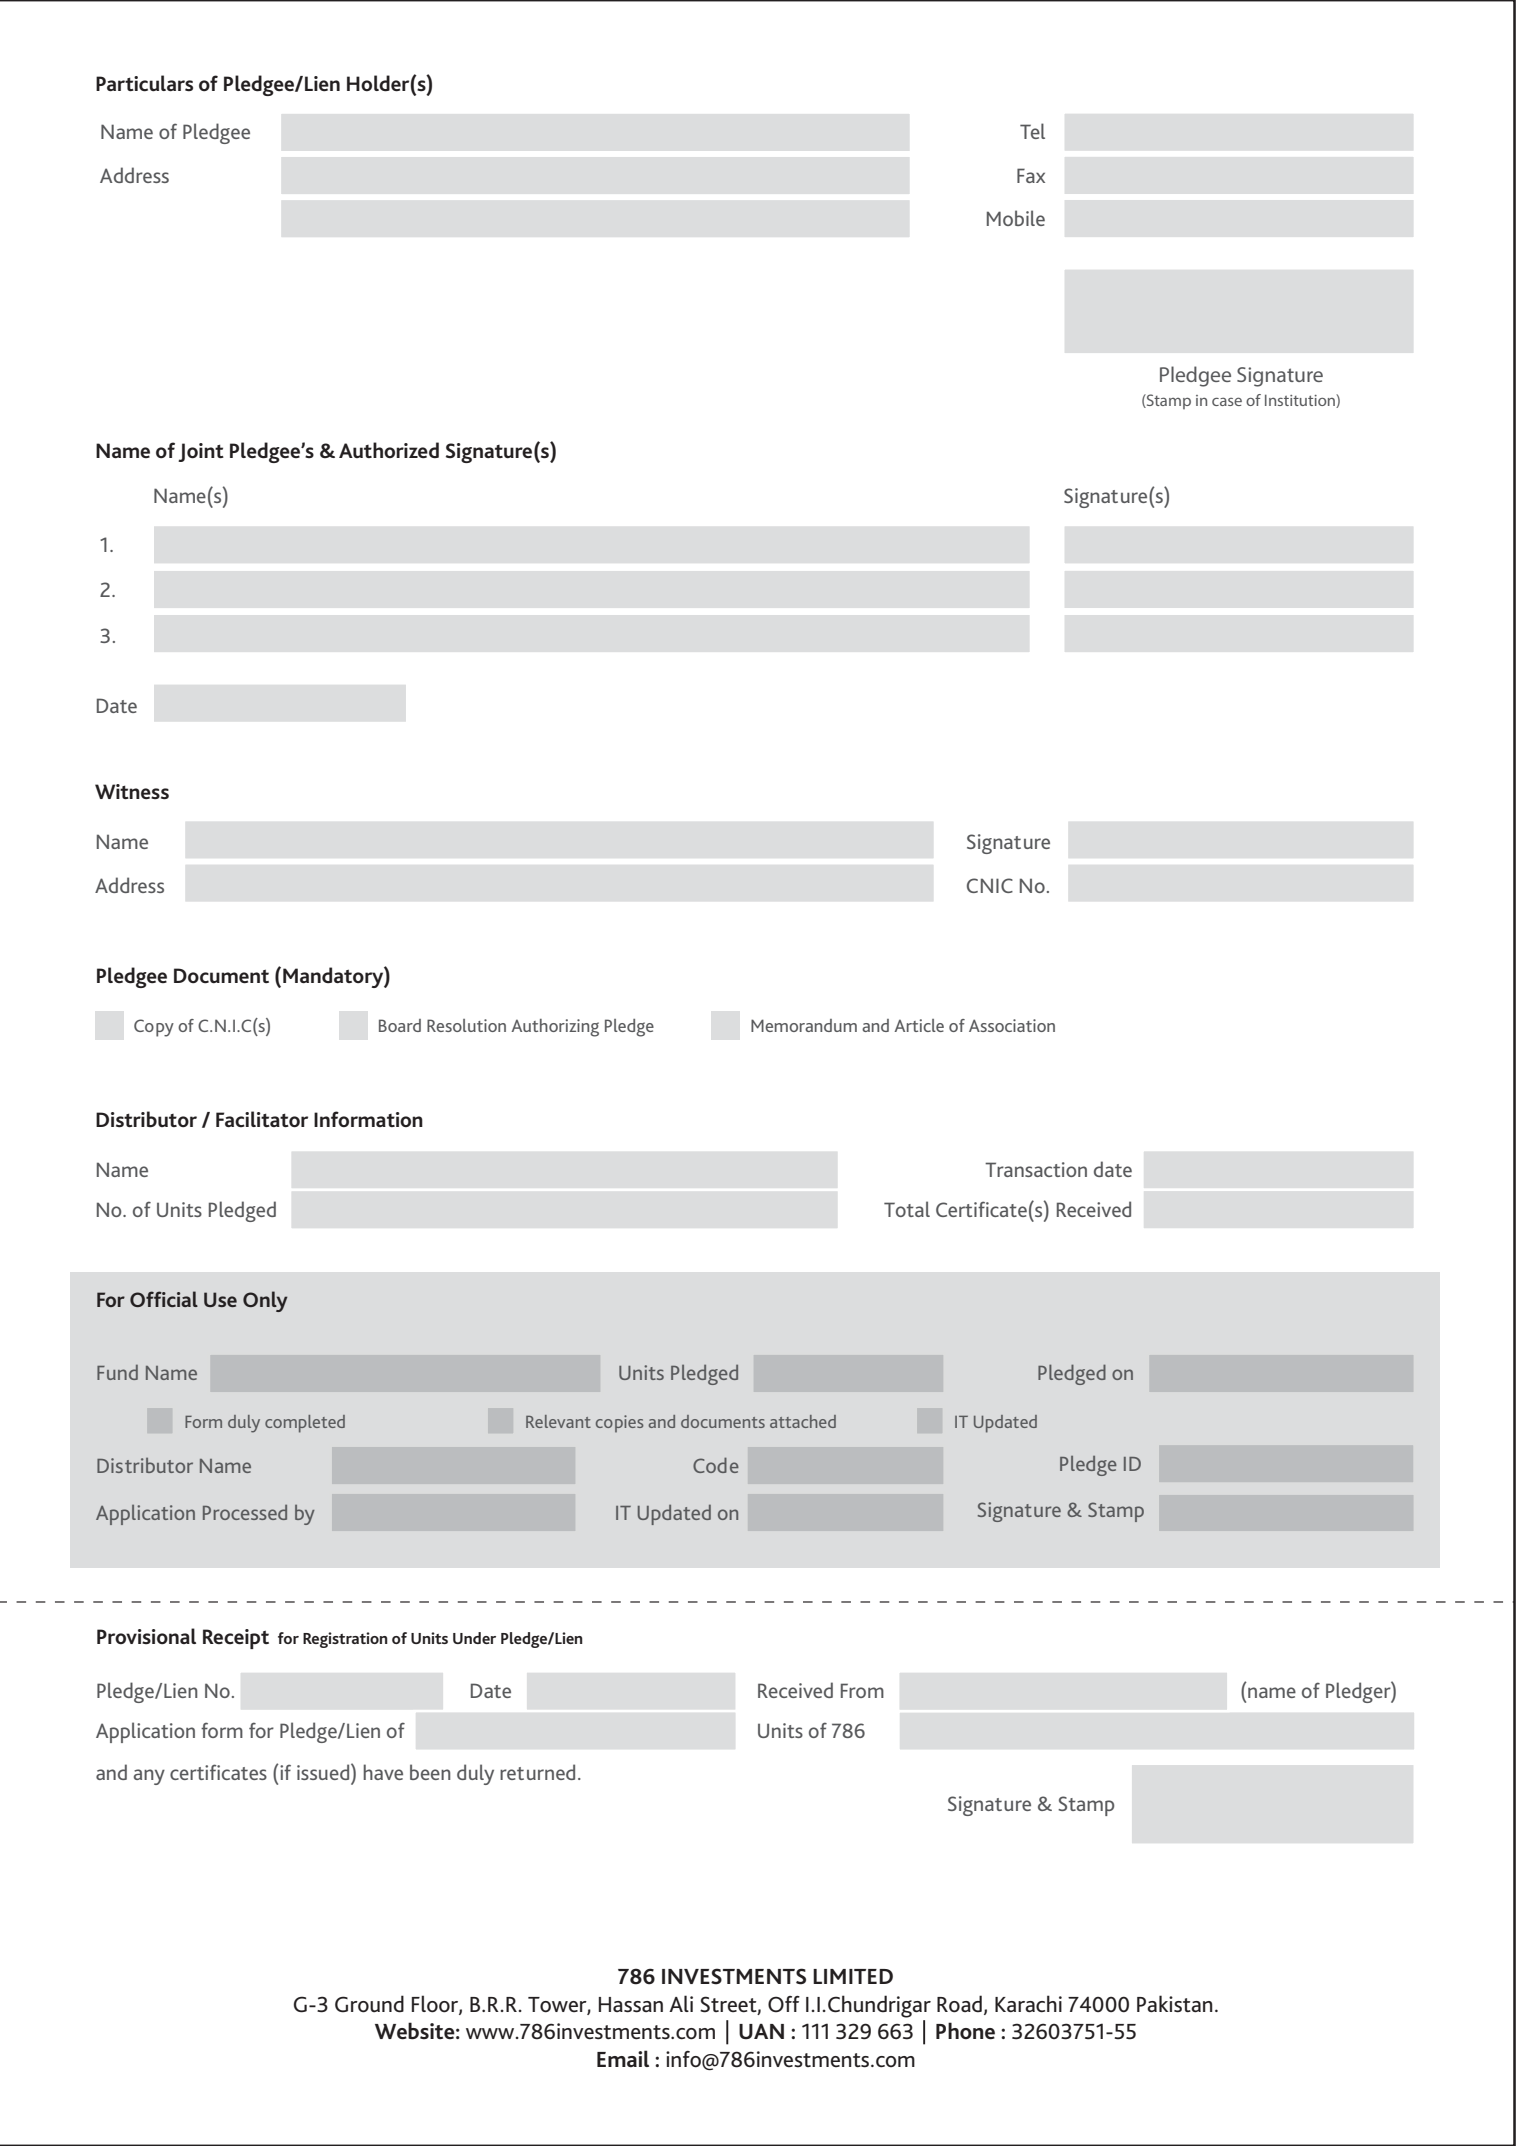 This screenshot has width=1517, height=2146. Describe the element at coordinates (132, 792) in the screenshot. I see `Witness` at that location.
